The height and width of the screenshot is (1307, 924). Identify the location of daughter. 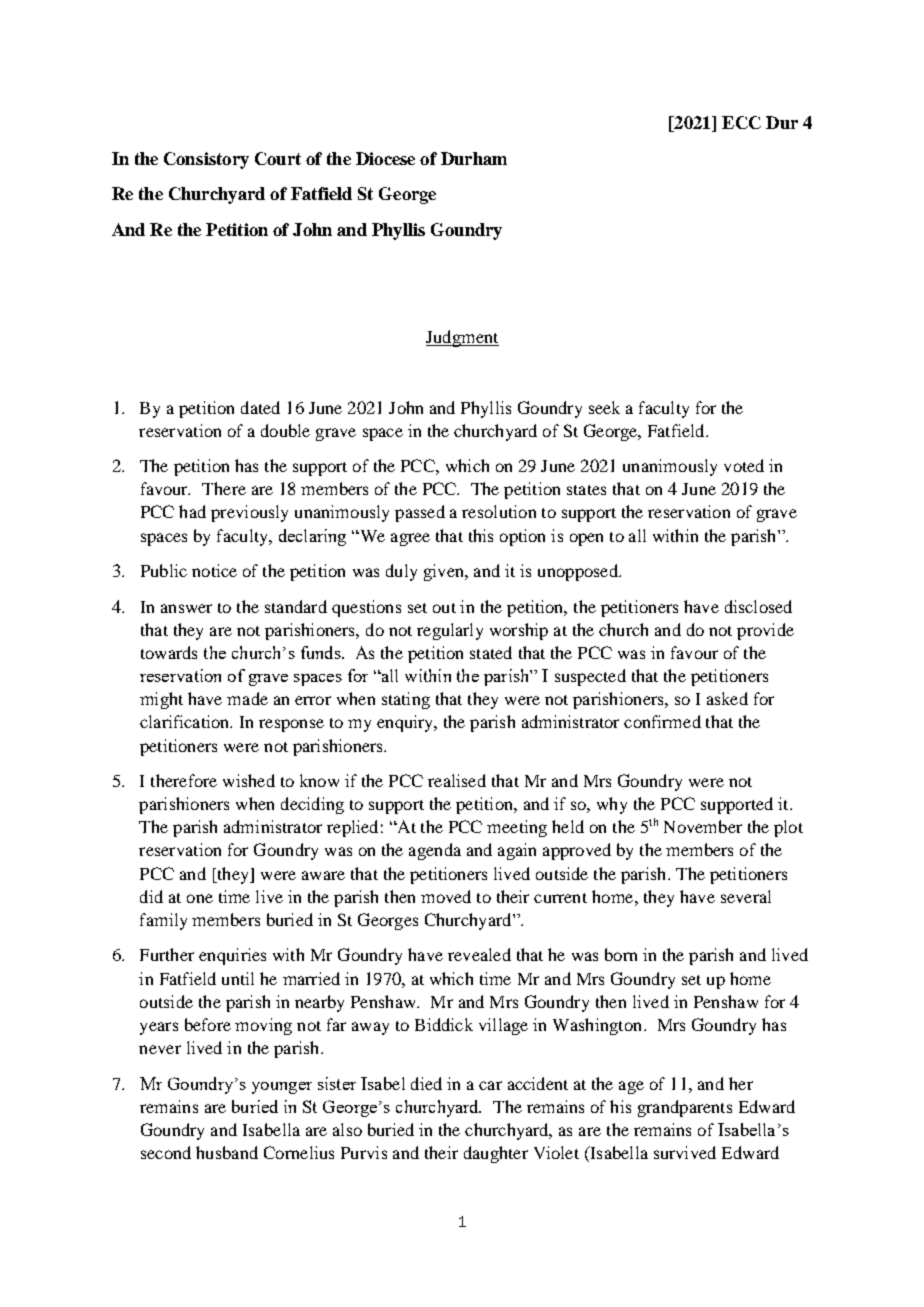
(496, 1154).
